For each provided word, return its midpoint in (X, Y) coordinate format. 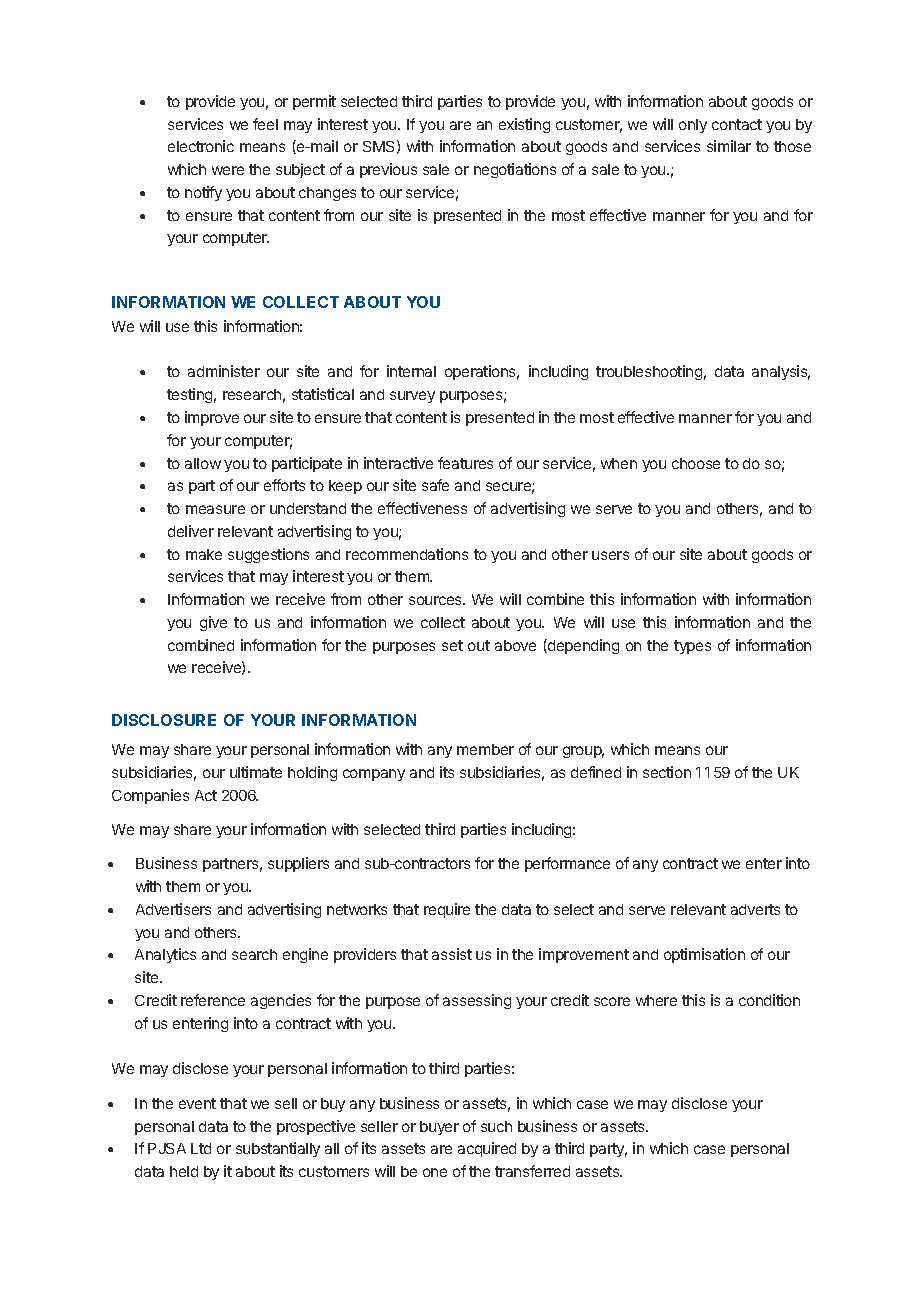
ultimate (256, 772)
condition (769, 1000)
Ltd (201, 1148)
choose (696, 463)
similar (729, 146)
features (465, 463)
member (485, 749)
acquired (487, 1149)
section (667, 772)
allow (203, 463)
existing (524, 125)
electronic (201, 146)
